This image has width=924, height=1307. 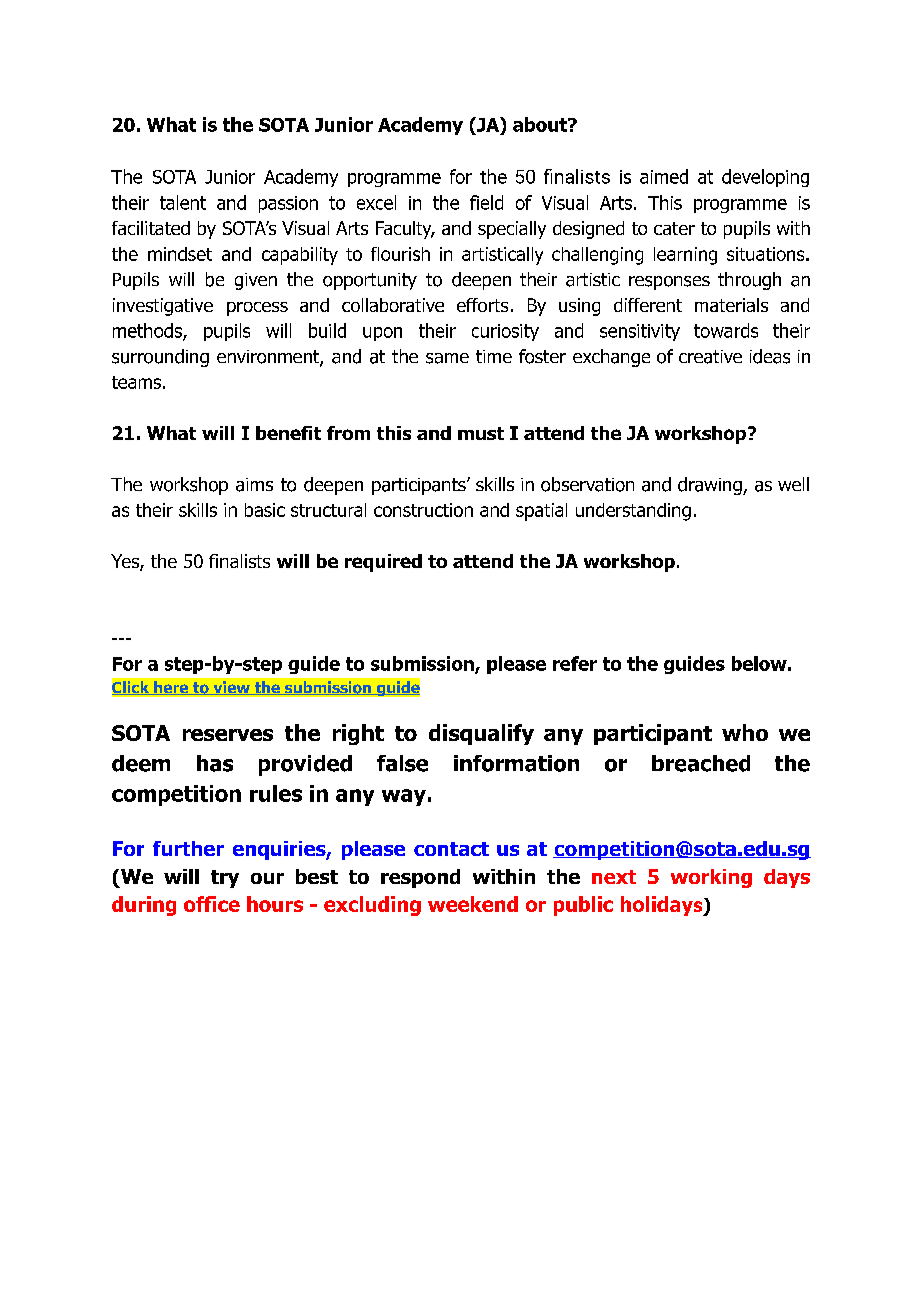 What do you see at coordinates (225, 879) in the image?
I see `try` at bounding box center [225, 879].
